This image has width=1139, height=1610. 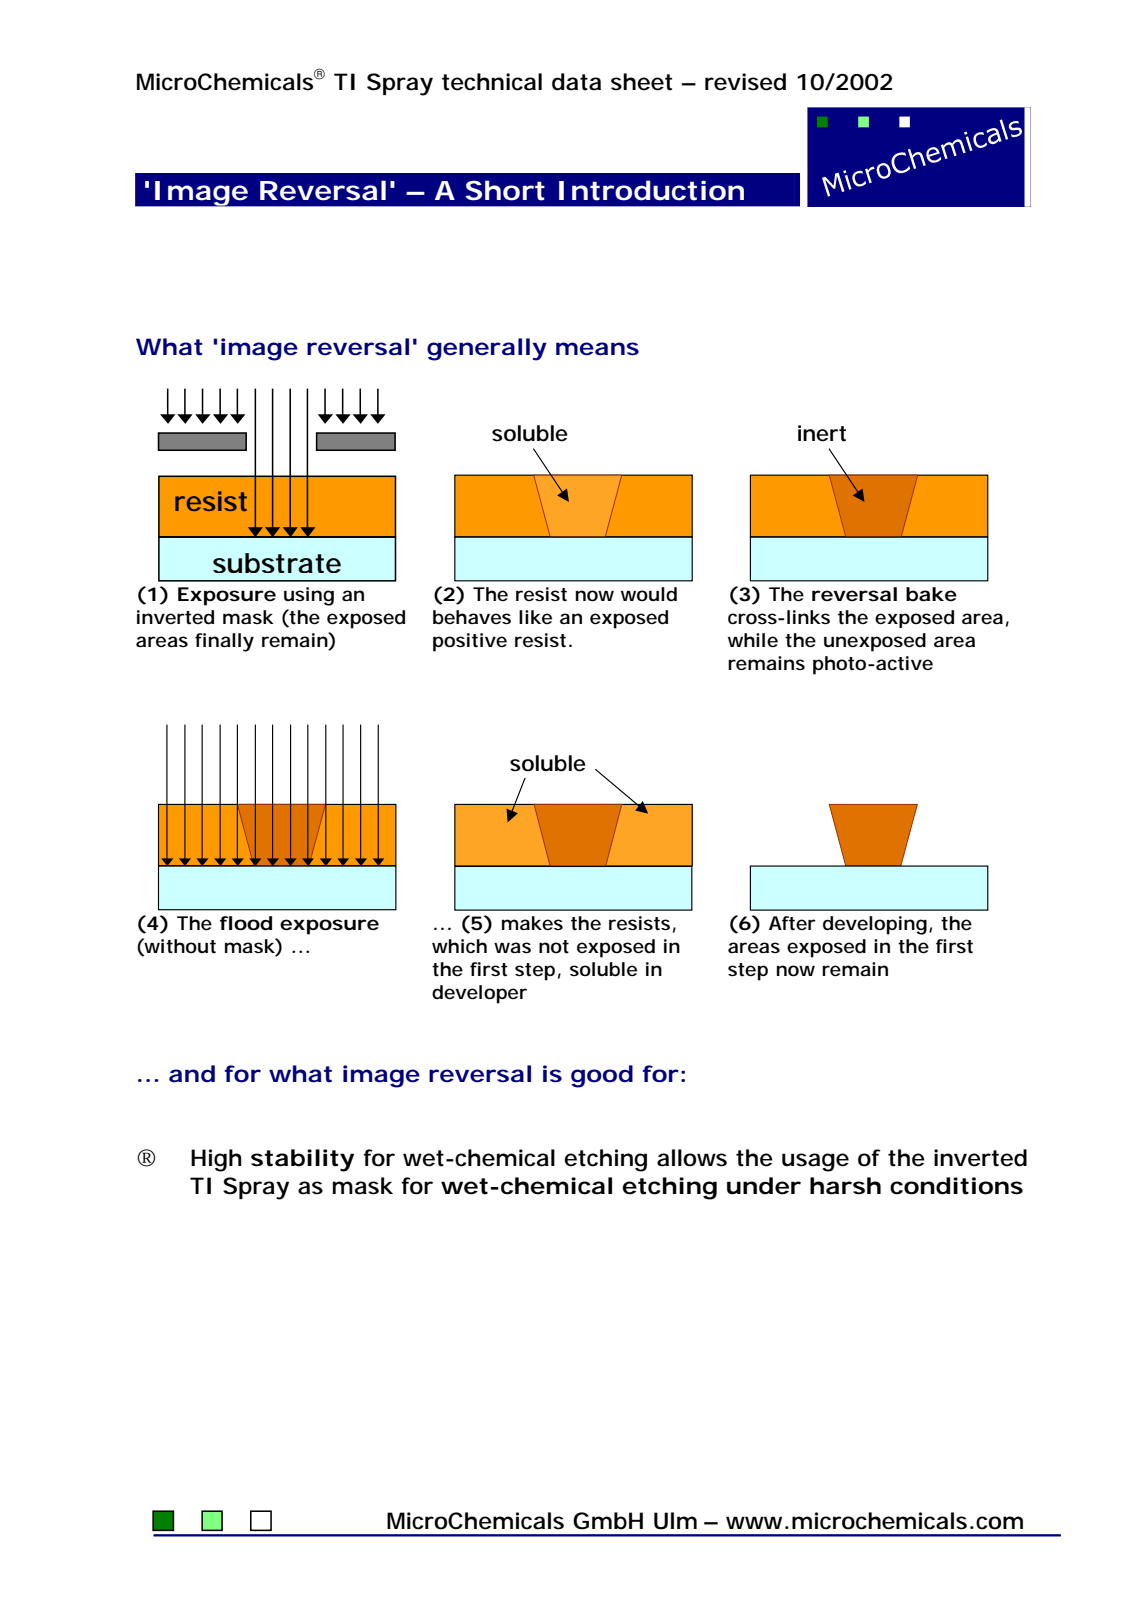 I want to click on makes, so click(x=532, y=923).
